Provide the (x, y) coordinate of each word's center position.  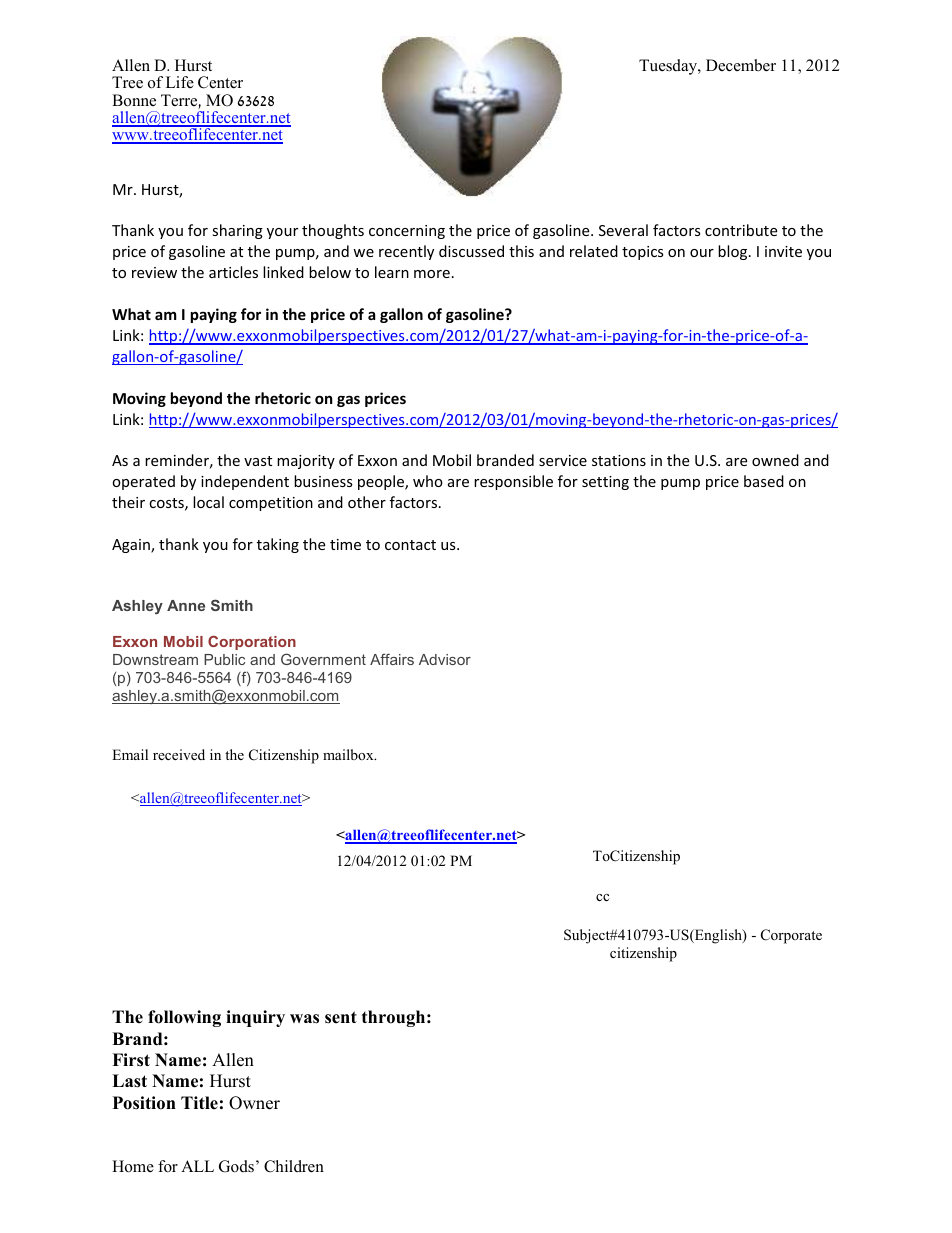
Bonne (134, 100)
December (741, 65)
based (764, 481)
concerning (407, 232)
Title (199, 1103)
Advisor (445, 659)
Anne (186, 605)
